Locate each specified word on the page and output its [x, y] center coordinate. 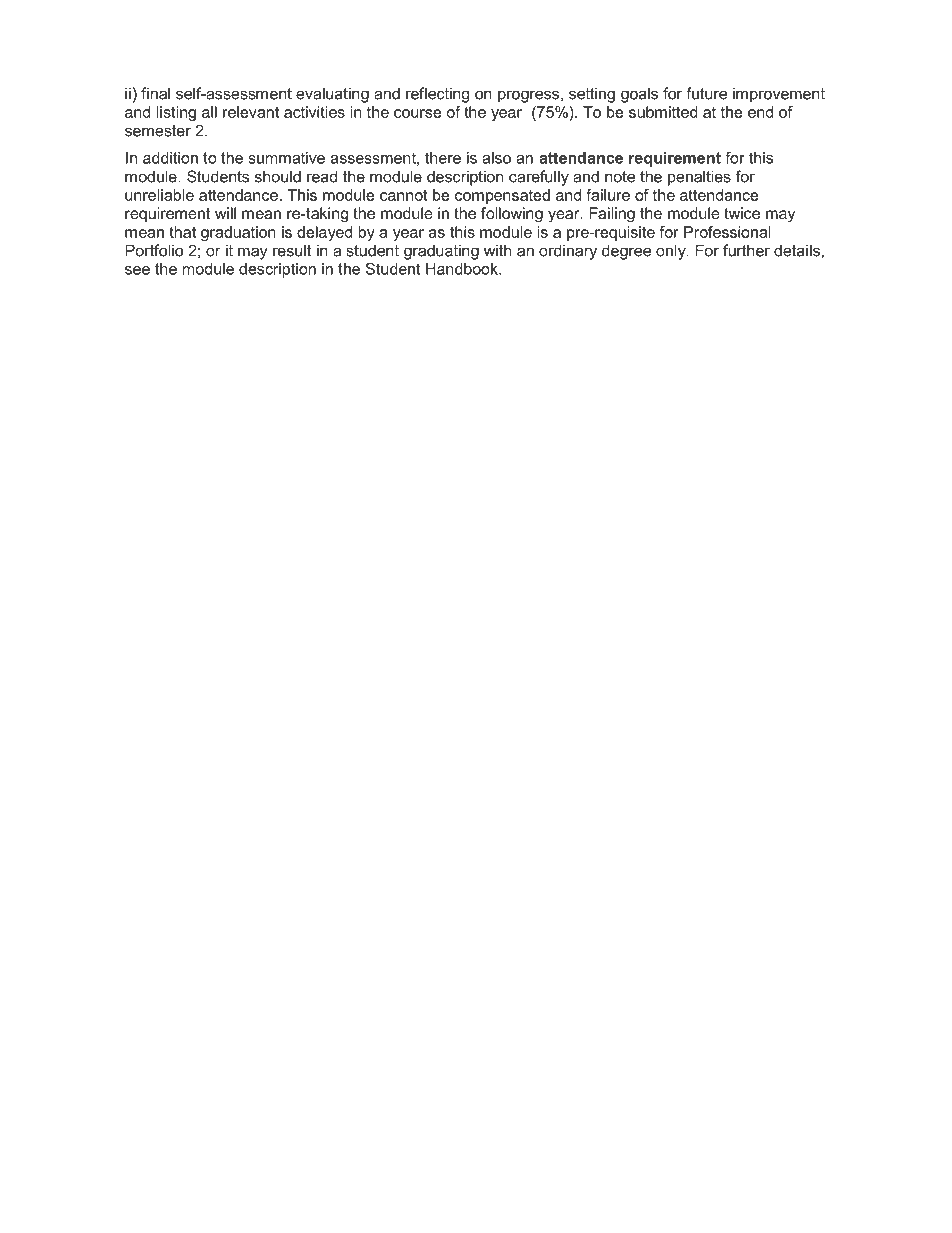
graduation [238, 233]
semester [158, 131]
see [137, 270]
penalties [699, 178]
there [443, 158]
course [418, 113]
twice [742, 213]
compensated [502, 196]
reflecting [437, 95]
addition [170, 158]
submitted [663, 112]
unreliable [159, 195]
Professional [727, 232]
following [512, 215]
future [706, 93]
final [155, 93]
